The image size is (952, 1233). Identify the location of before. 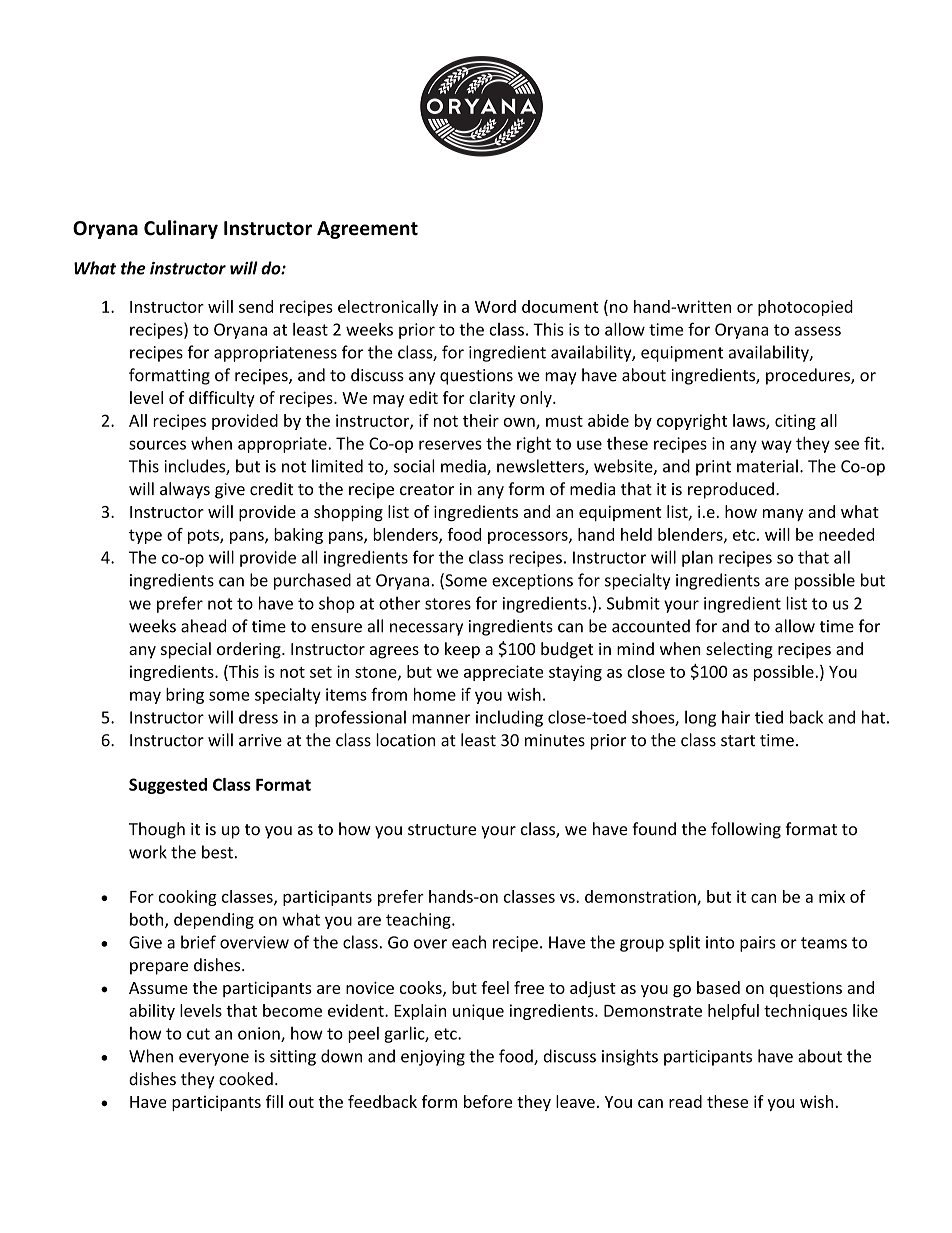
(488, 1101).
